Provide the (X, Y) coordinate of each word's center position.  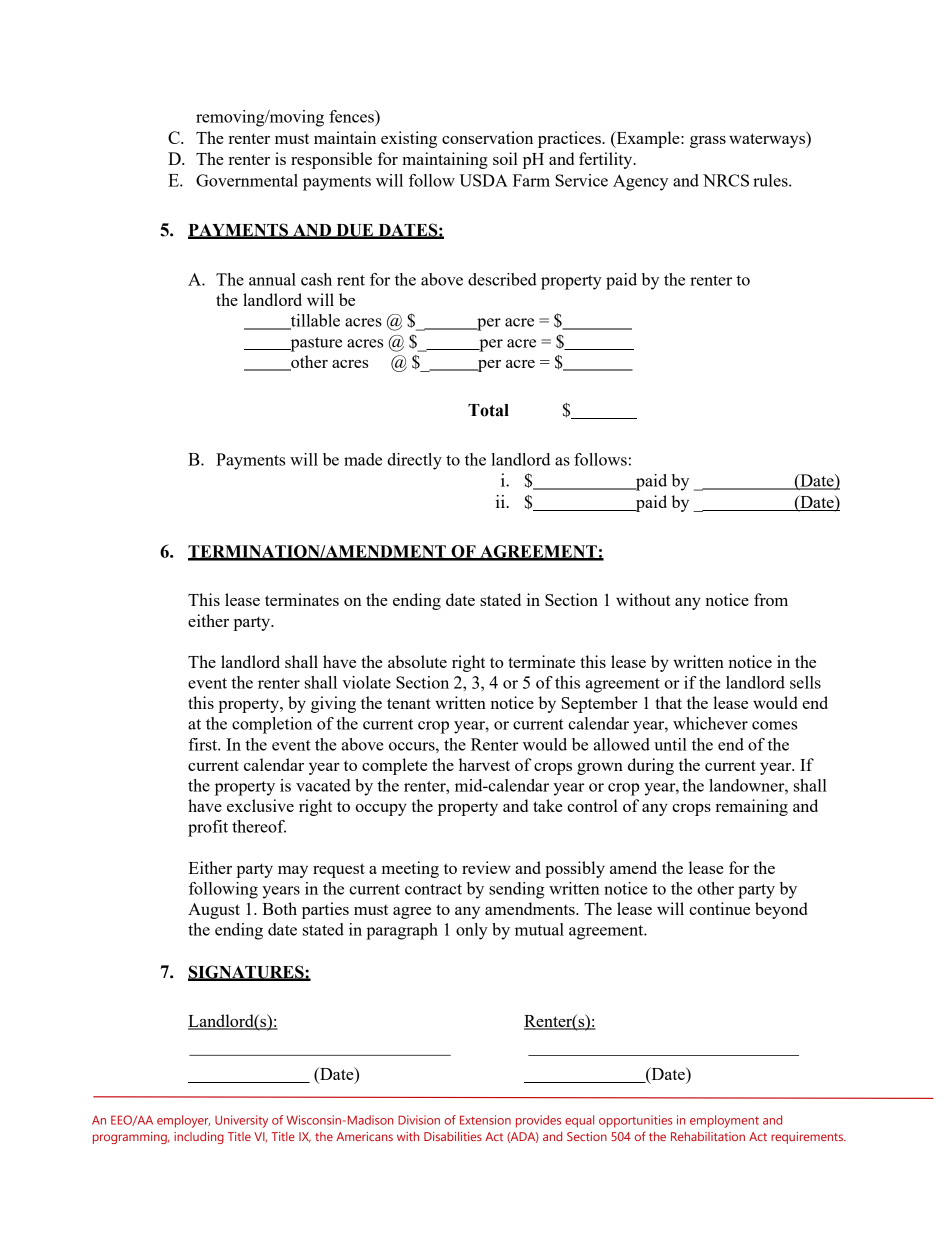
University (241, 1121)
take (548, 805)
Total (488, 410)
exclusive (260, 805)
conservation (487, 137)
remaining (752, 807)
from (771, 599)
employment (724, 1121)
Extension (485, 1120)
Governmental (247, 180)
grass (708, 142)
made (363, 459)
